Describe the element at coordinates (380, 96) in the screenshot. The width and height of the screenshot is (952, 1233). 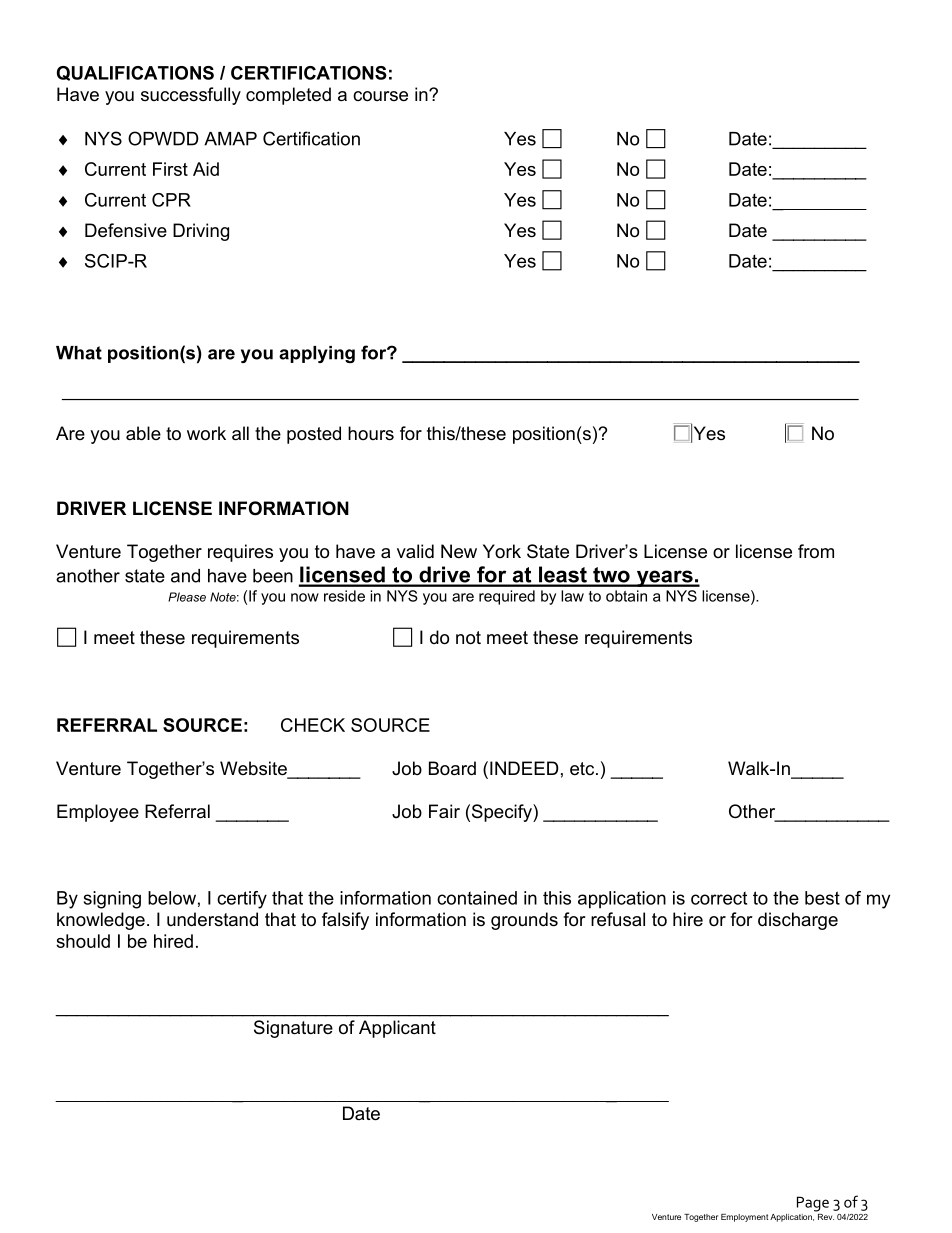
I see `course` at that location.
